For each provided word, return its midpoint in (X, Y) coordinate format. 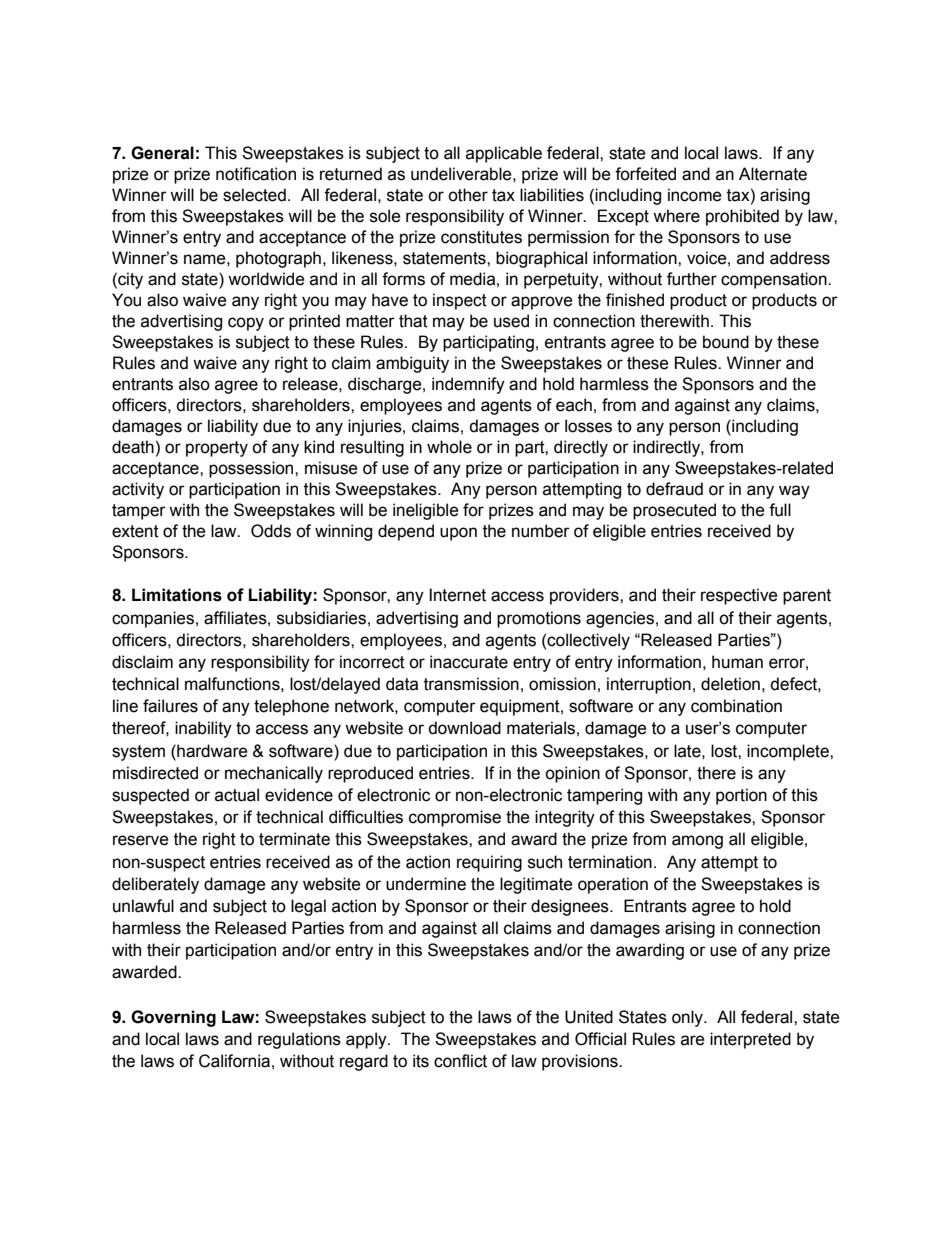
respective (739, 596)
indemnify (468, 385)
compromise (455, 818)
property (217, 449)
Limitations (177, 595)
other (468, 195)
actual (237, 795)
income (695, 195)
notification (256, 174)
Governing (173, 1018)
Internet (457, 595)
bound (726, 342)
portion (741, 796)
